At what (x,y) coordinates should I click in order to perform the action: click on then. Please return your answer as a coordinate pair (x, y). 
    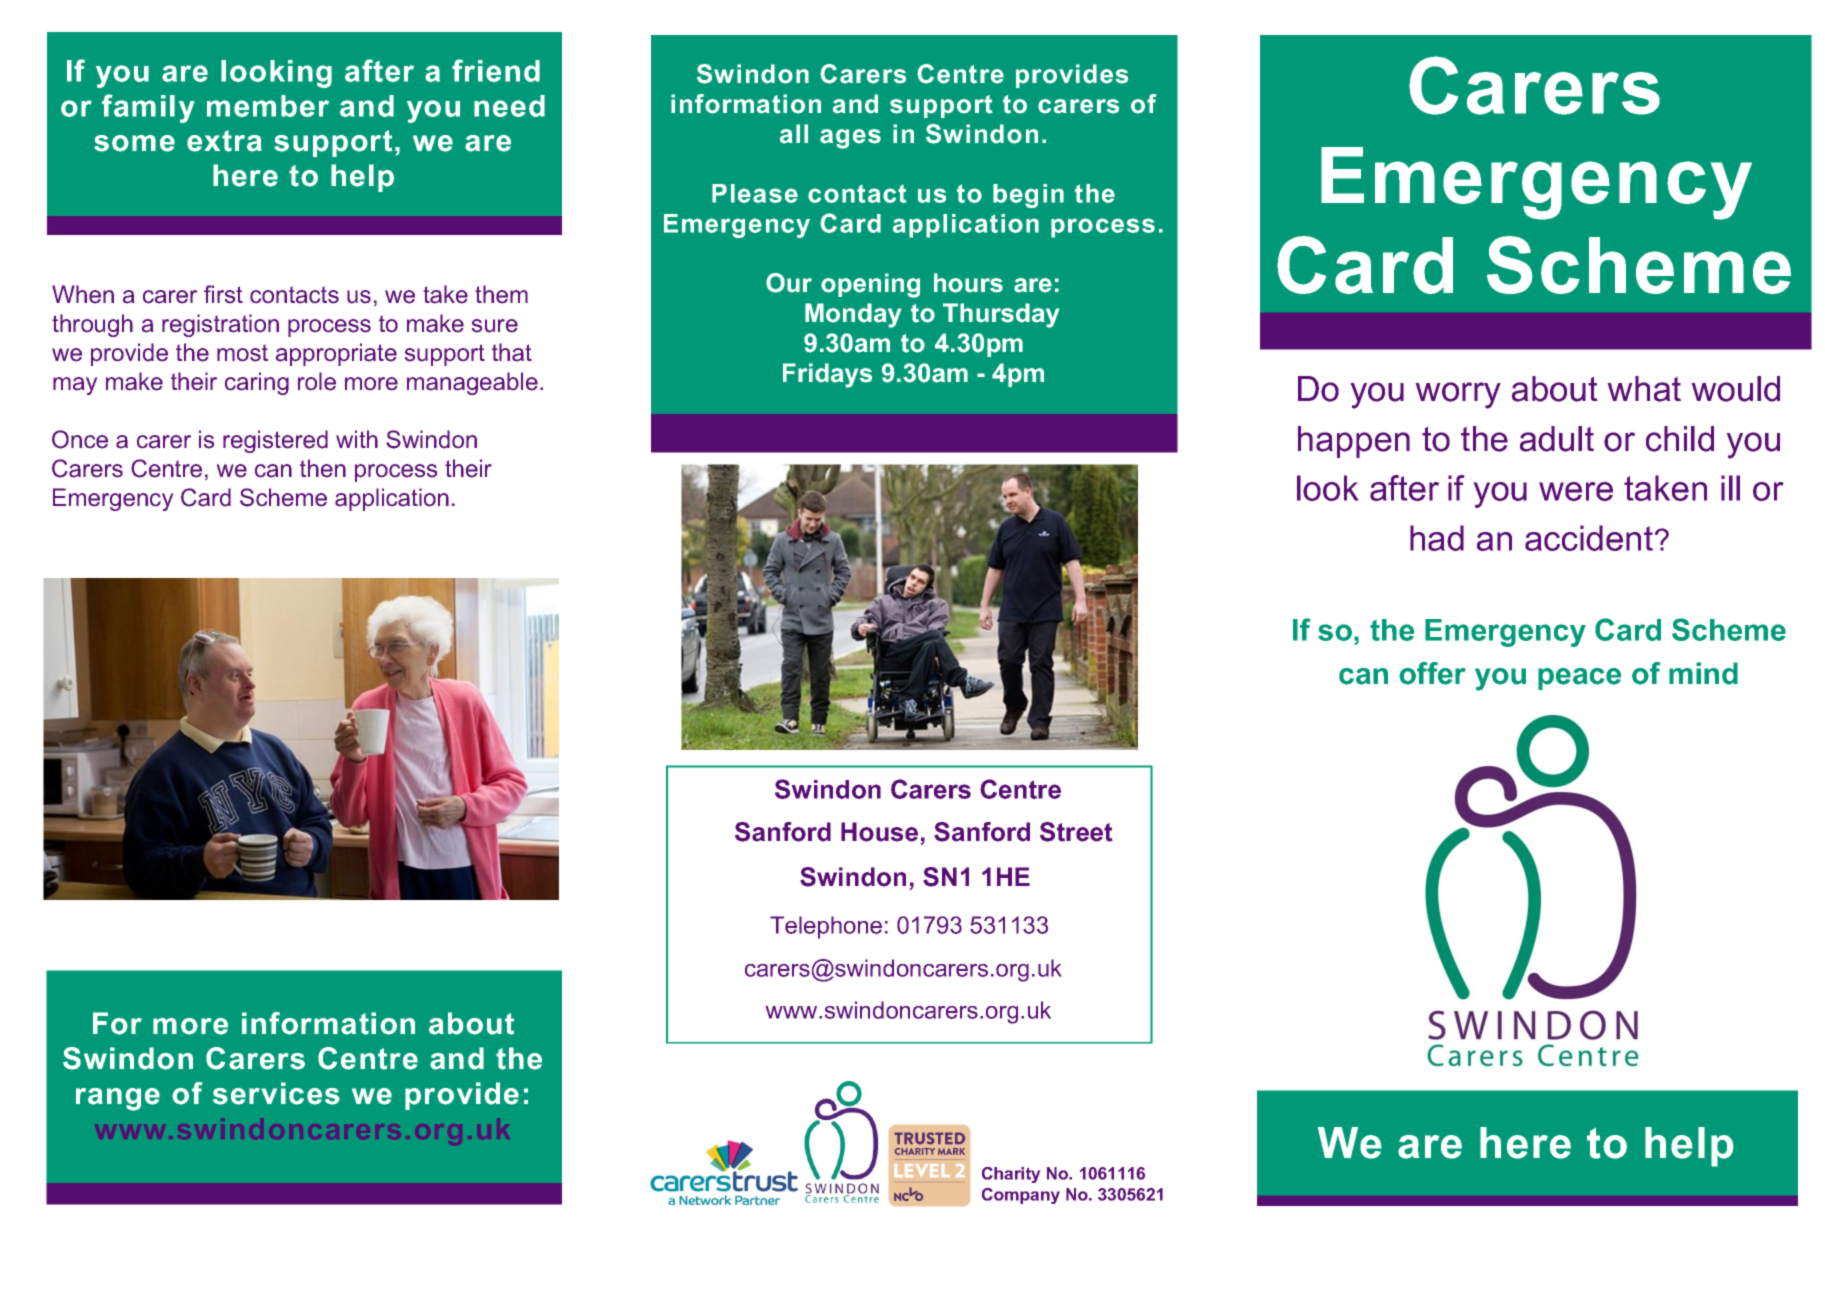
    Looking at the image, I should click on (323, 468).
